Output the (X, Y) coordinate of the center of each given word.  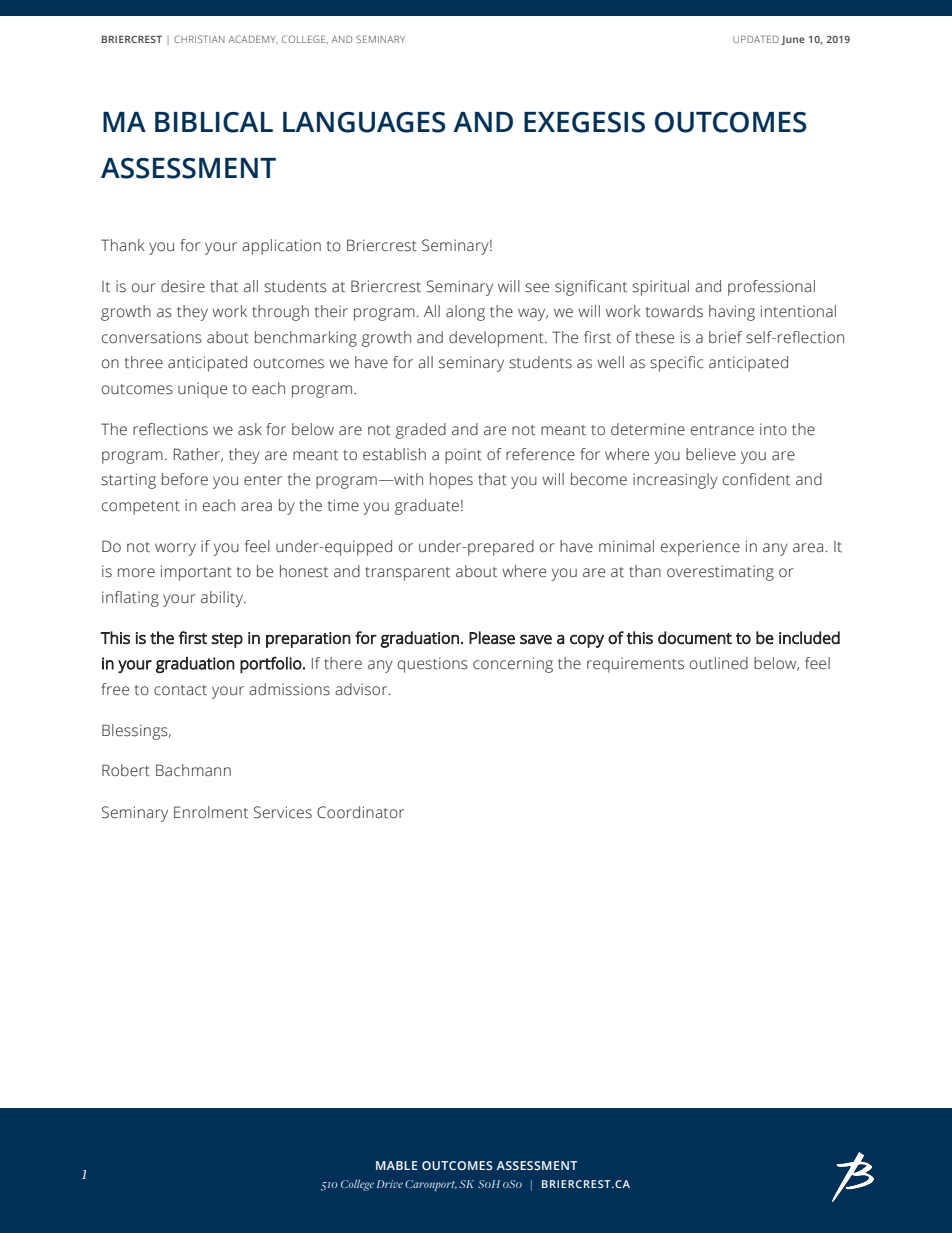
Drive (390, 1184)
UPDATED (756, 39)
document (695, 638)
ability (223, 599)
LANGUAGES (364, 122)
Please (492, 638)
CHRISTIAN (199, 39)
